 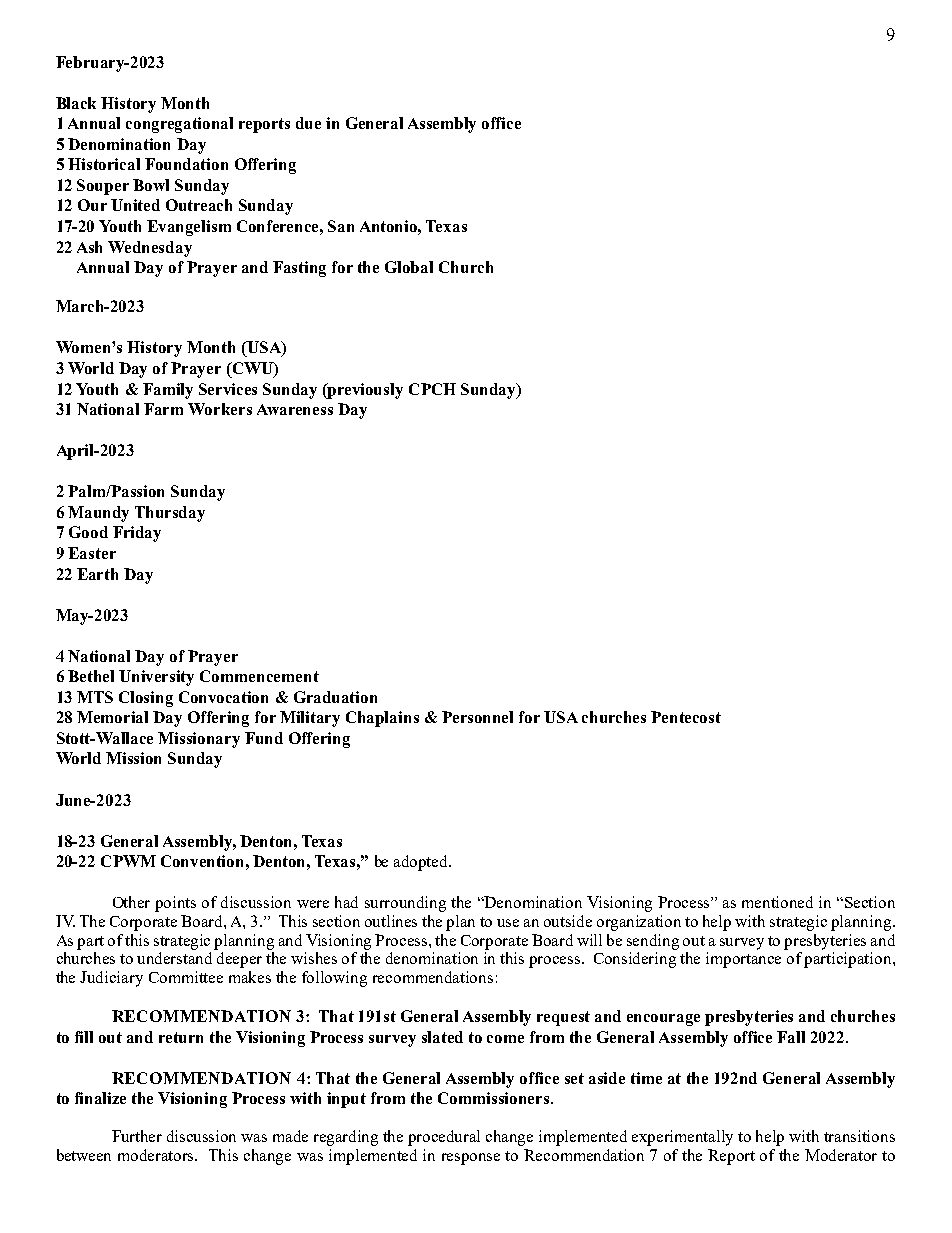 What do you see at coordinates (170, 514) in the document?
I see `Thursday` at bounding box center [170, 514].
